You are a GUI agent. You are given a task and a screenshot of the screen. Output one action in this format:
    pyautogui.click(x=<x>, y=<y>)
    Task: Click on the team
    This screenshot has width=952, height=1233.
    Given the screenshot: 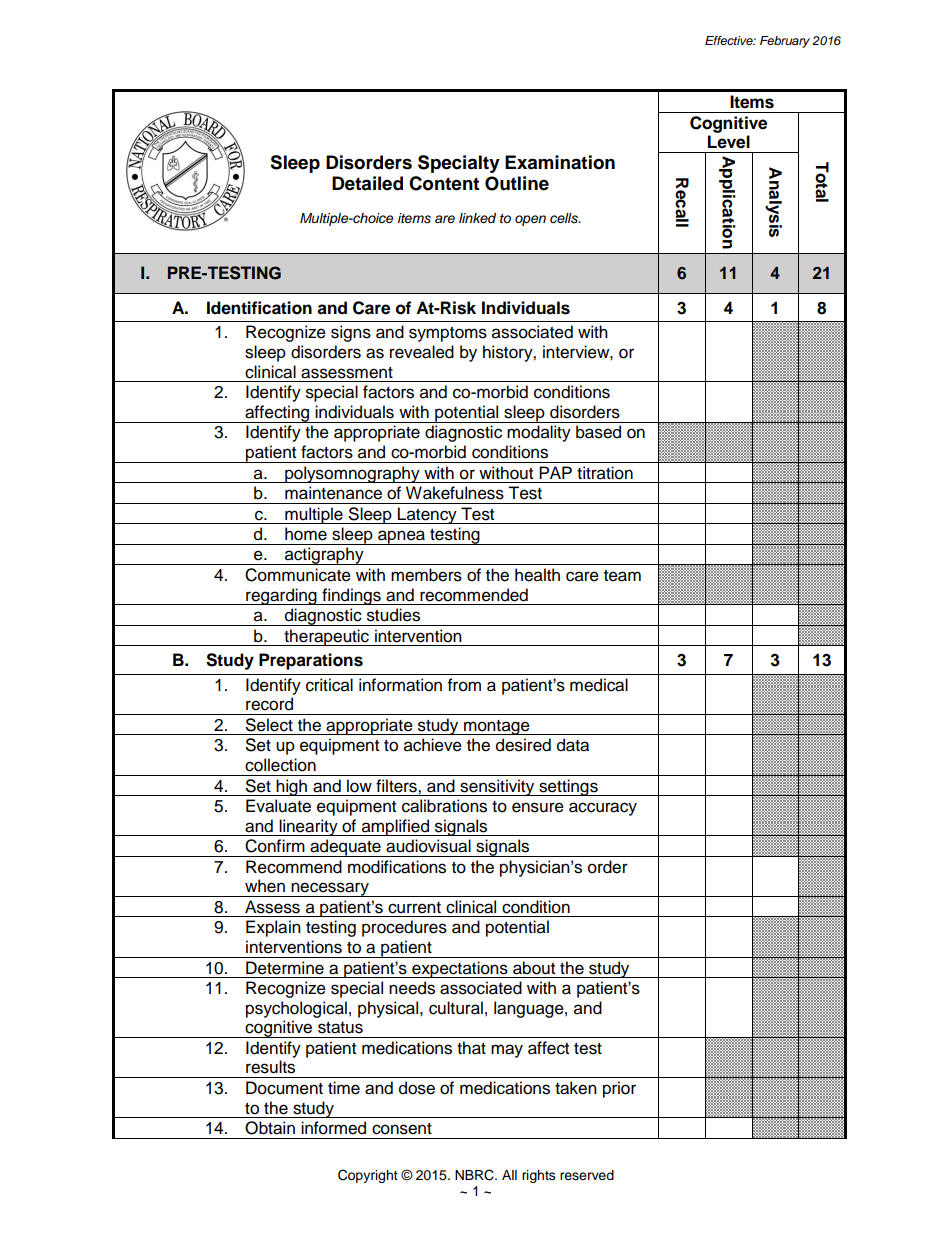 What is the action you would take?
    pyautogui.click(x=622, y=576)
